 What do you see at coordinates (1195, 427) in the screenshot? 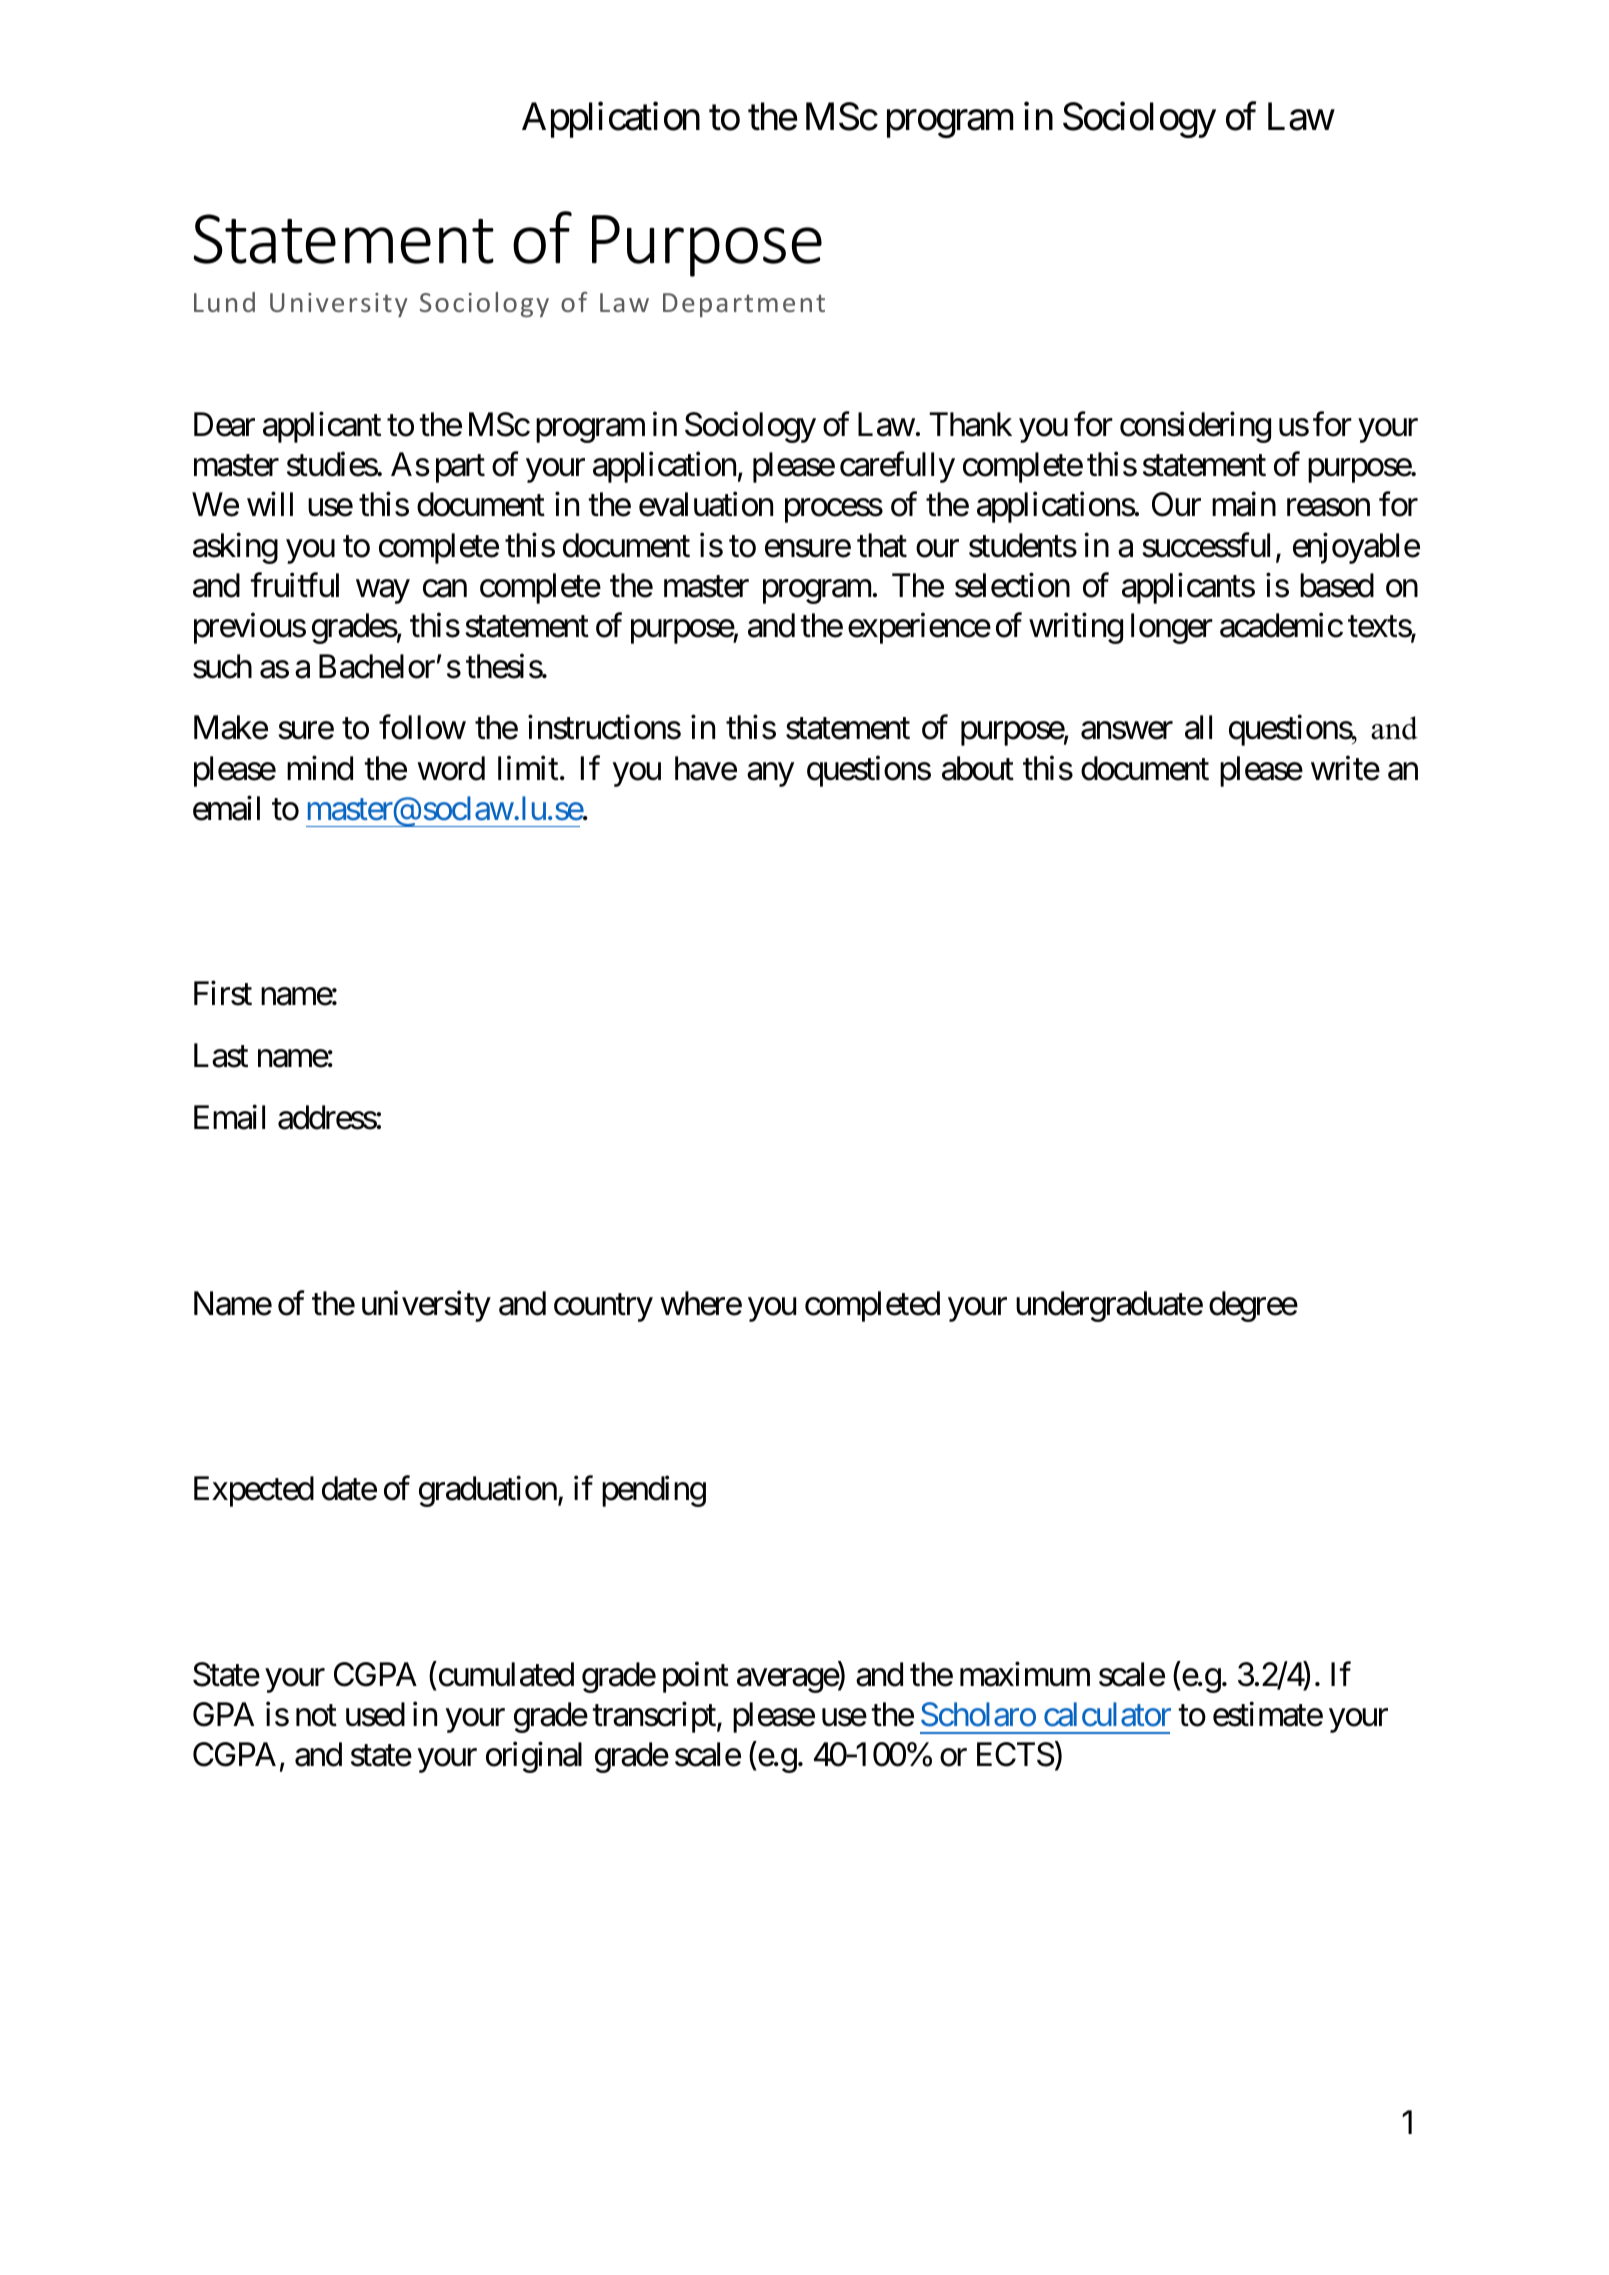
I see `considering` at bounding box center [1195, 427].
